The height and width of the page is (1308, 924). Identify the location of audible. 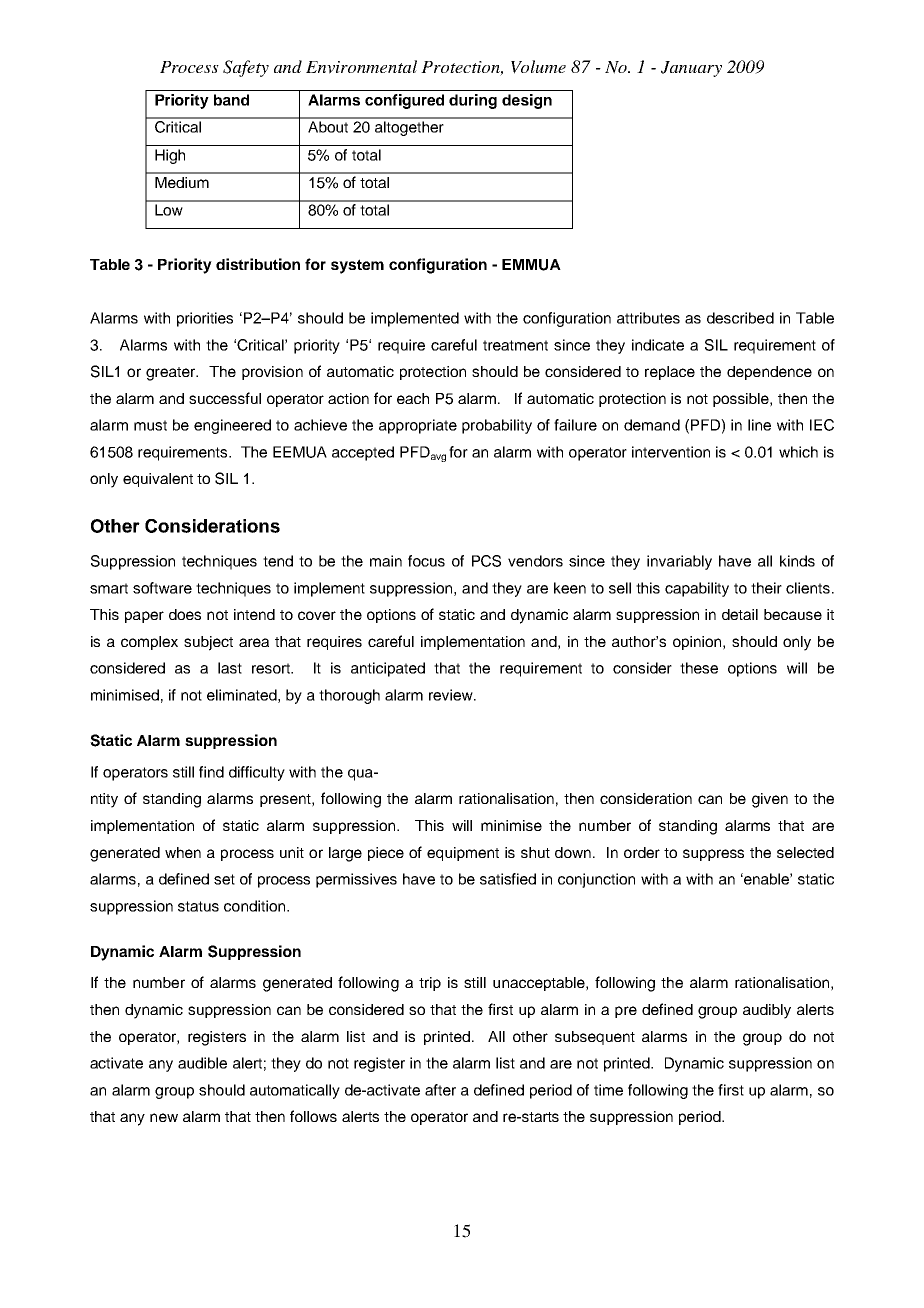
(202, 1063).
